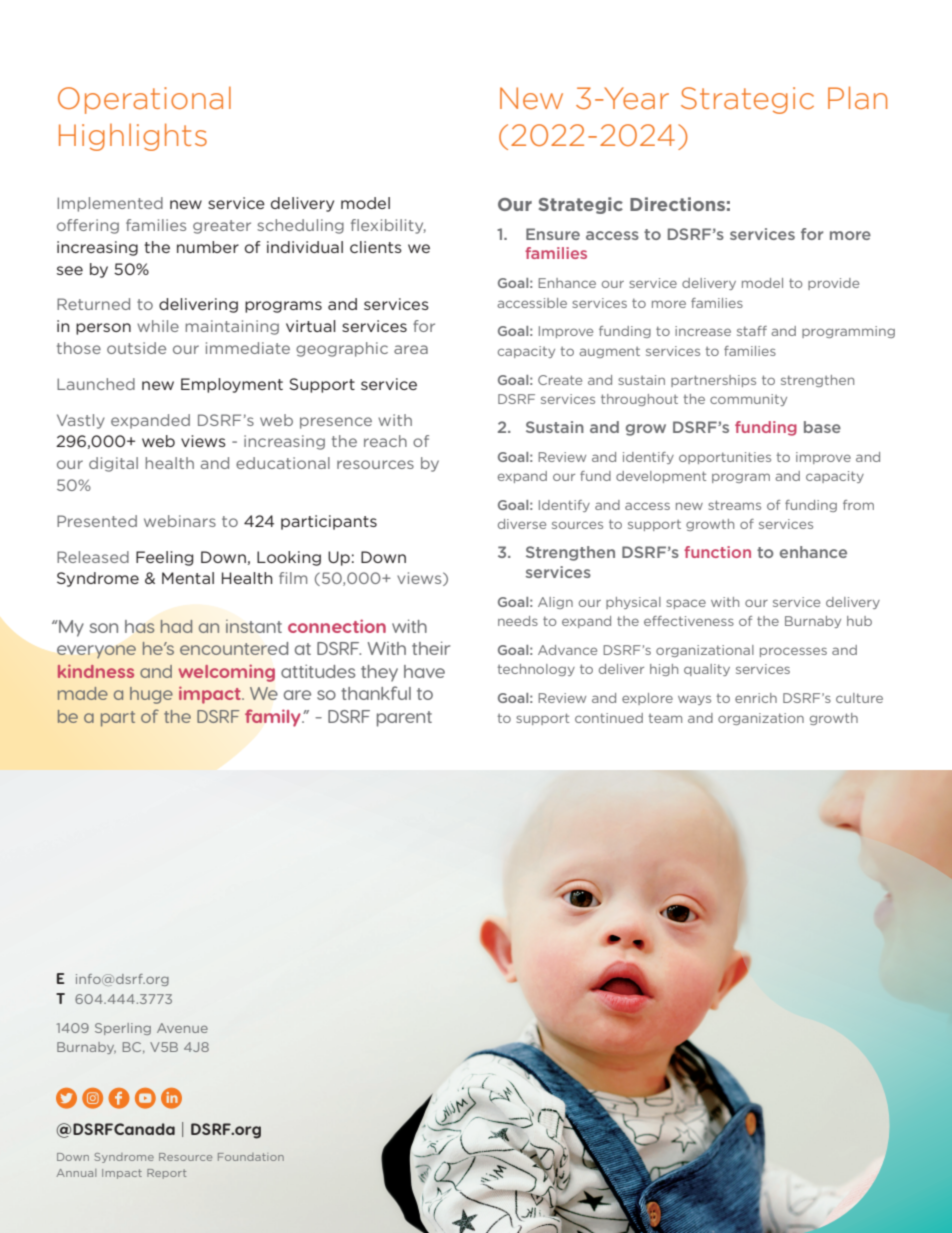 This screenshot has width=952, height=1233. What do you see at coordinates (251, 1157) in the screenshot?
I see `Foundation` at bounding box center [251, 1157].
